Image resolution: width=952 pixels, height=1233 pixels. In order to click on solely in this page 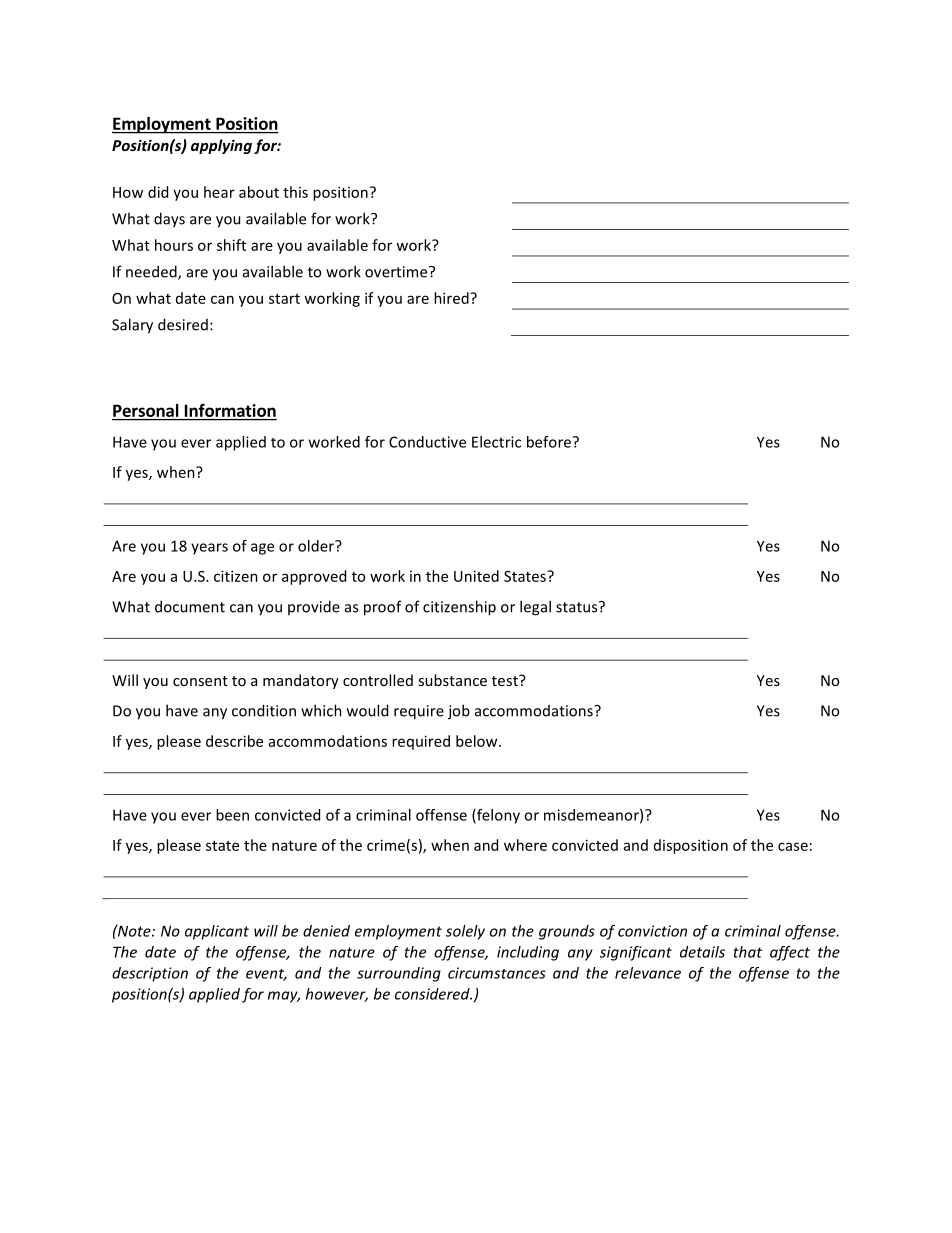, I will do `click(465, 932)`.
